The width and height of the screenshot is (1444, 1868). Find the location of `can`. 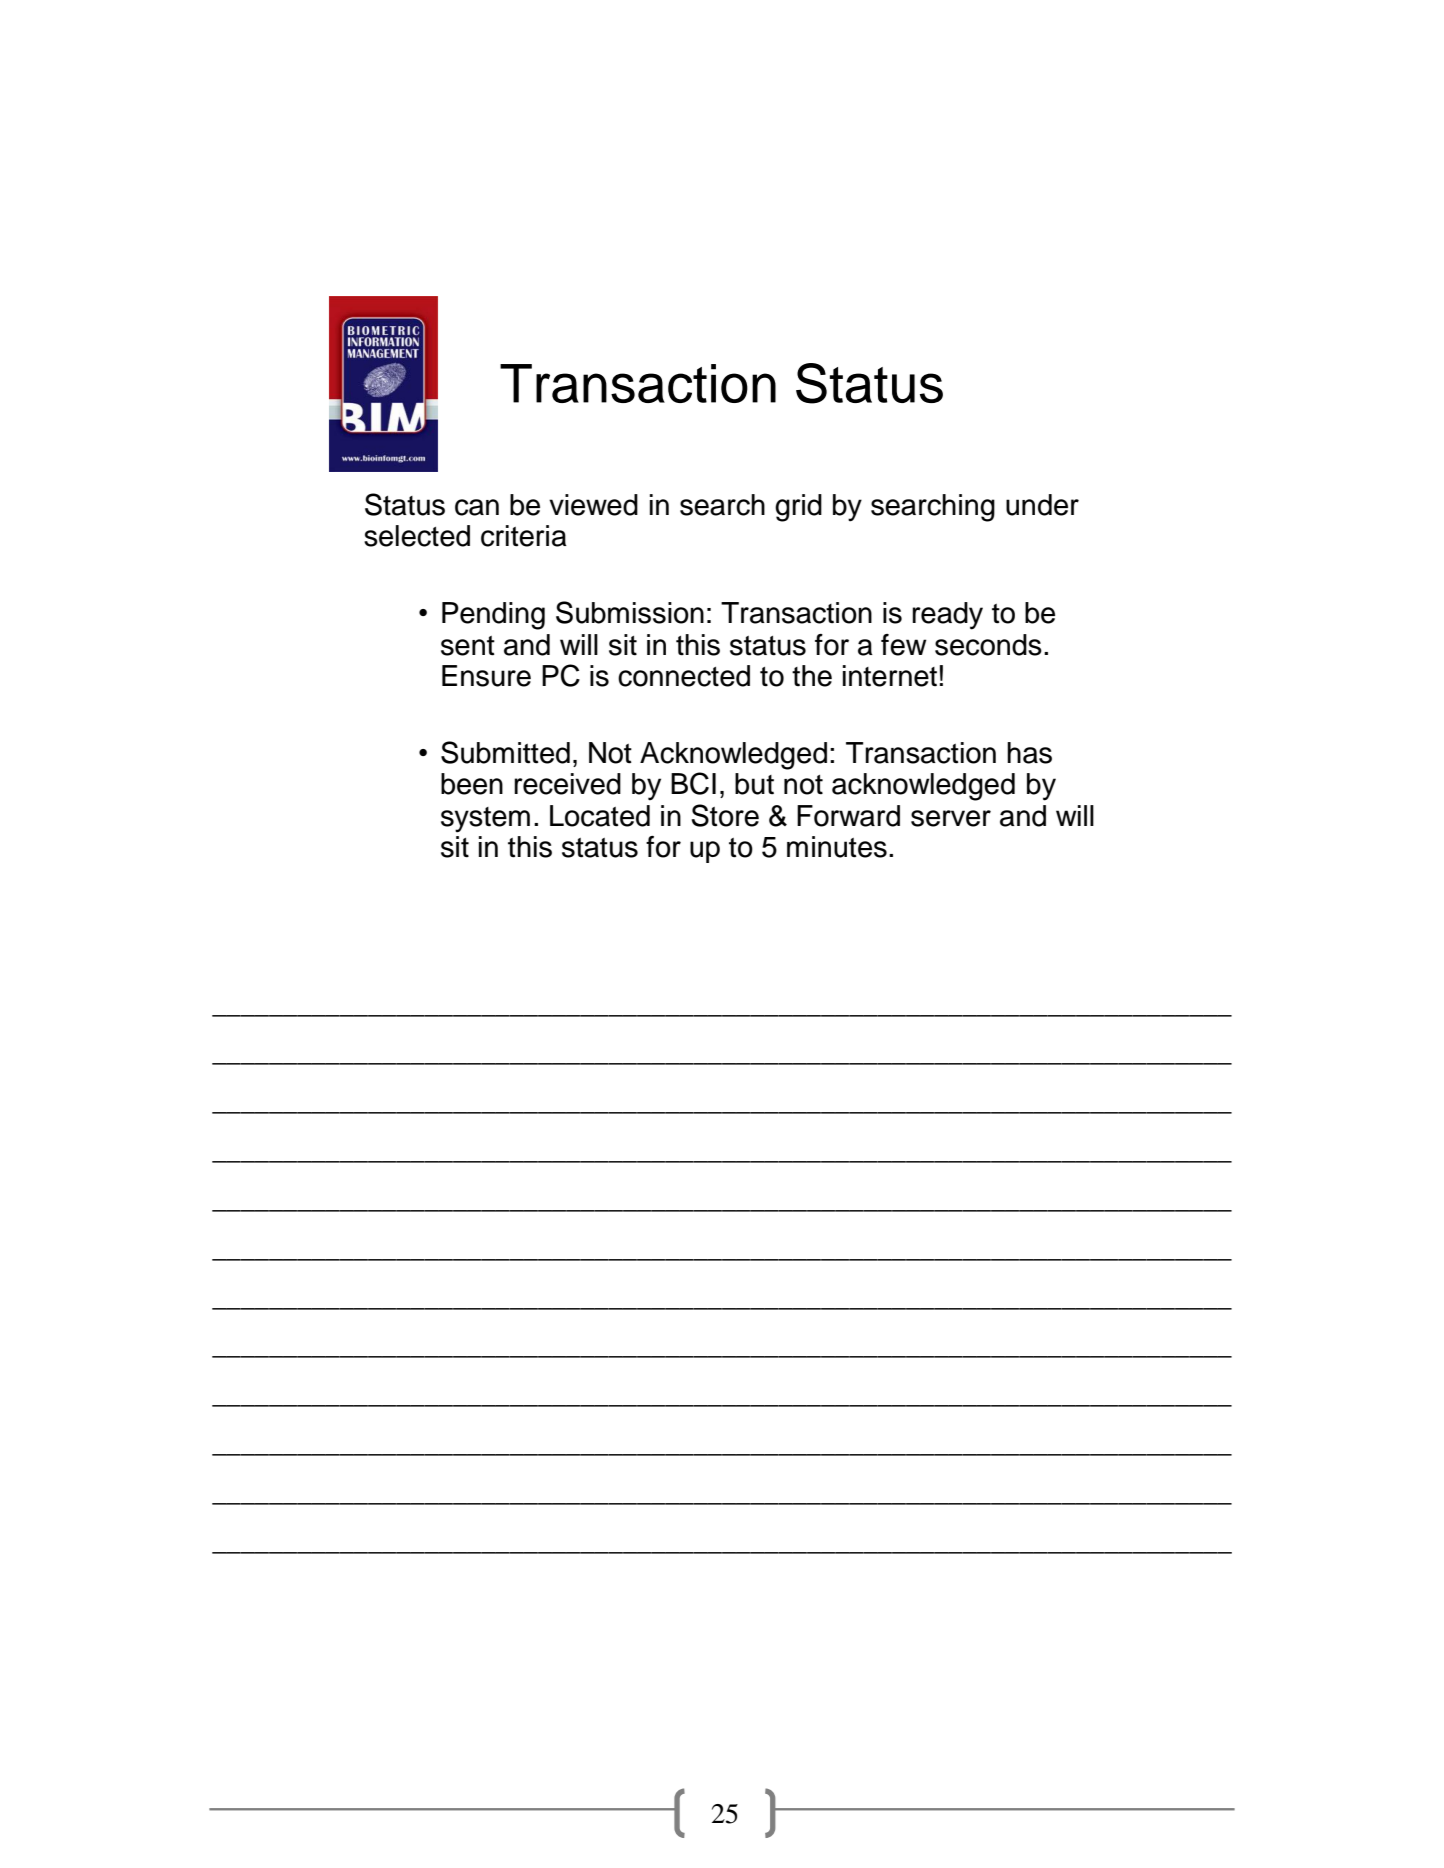

can is located at coordinates (477, 507).
